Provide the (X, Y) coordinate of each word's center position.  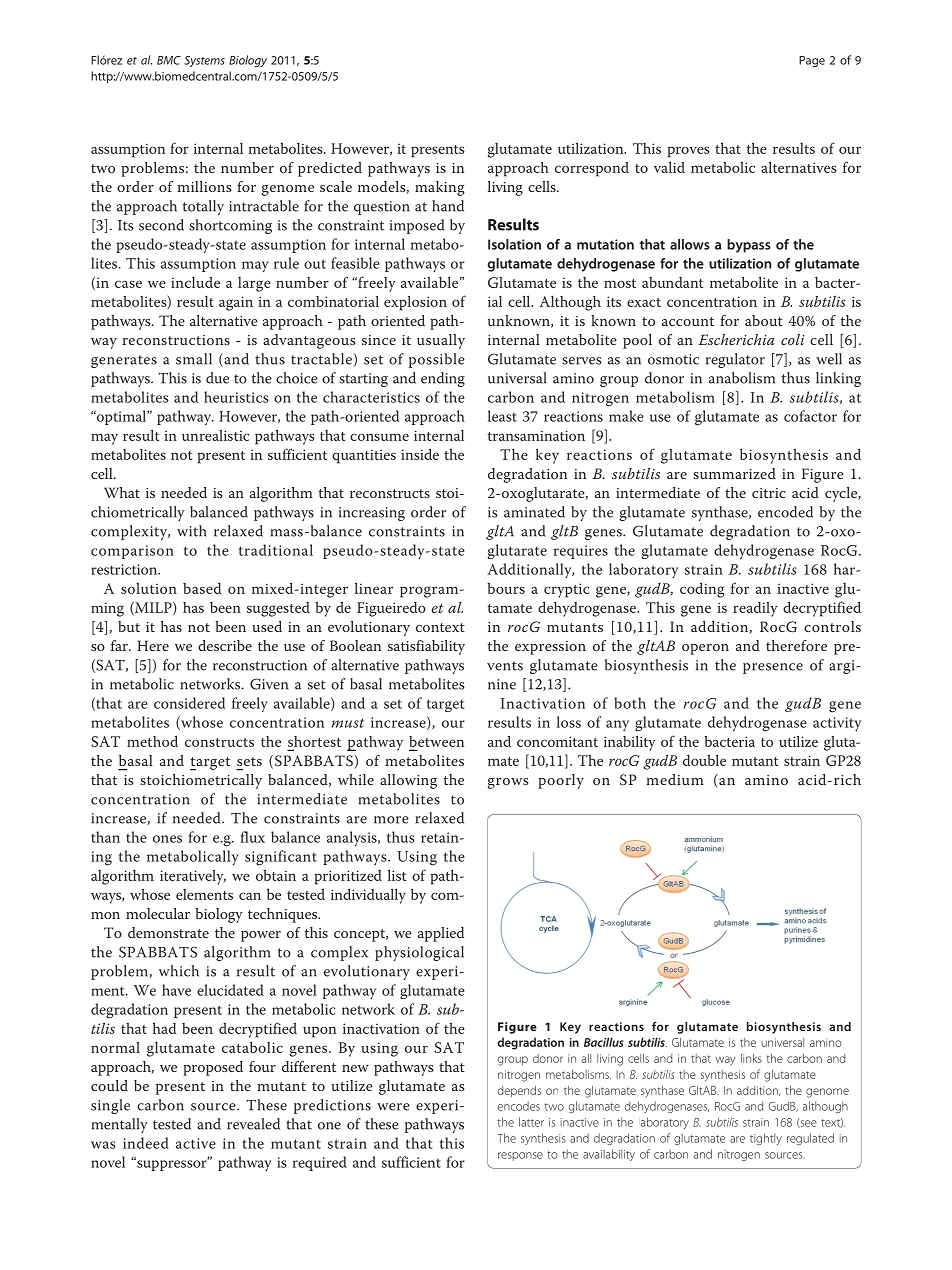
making (440, 188)
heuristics (236, 397)
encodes (519, 1106)
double (704, 760)
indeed (146, 1143)
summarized (734, 473)
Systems (204, 61)
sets (249, 761)
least (502, 416)
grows (508, 783)
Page (812, 61)
